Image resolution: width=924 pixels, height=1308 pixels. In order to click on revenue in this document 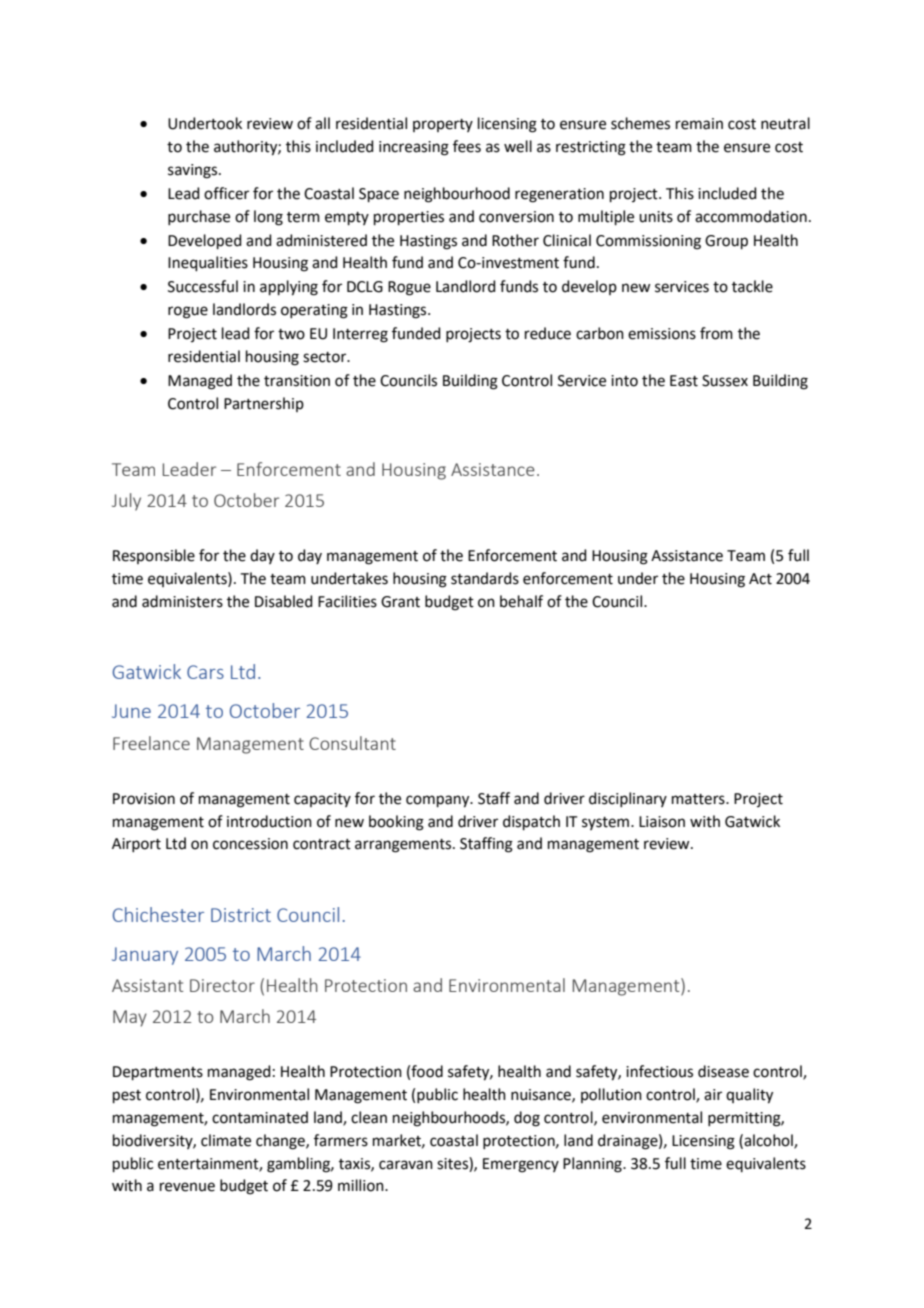, I will do `click(187, 1187)`.
